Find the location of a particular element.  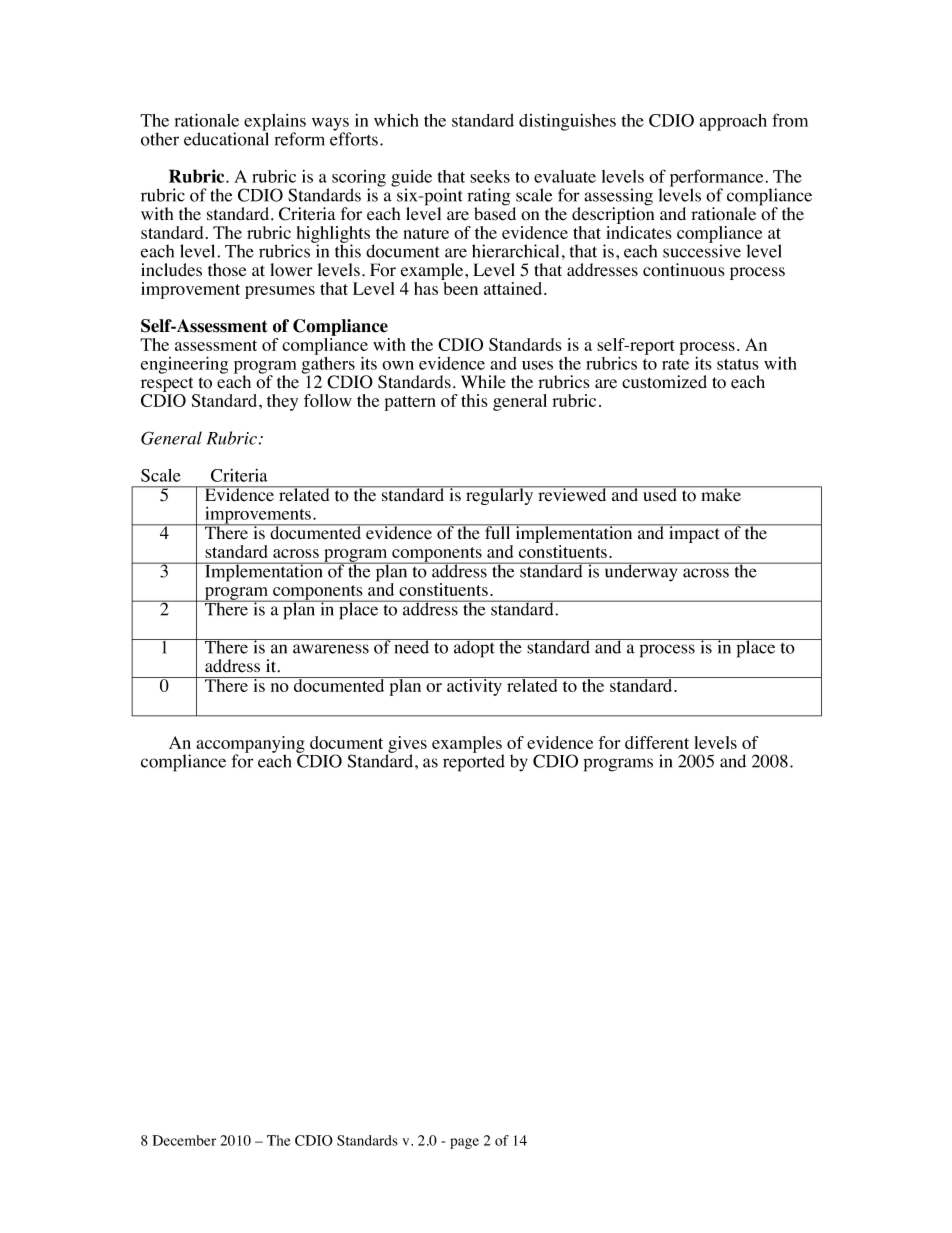

page is located at coordinates (464, 1143).
